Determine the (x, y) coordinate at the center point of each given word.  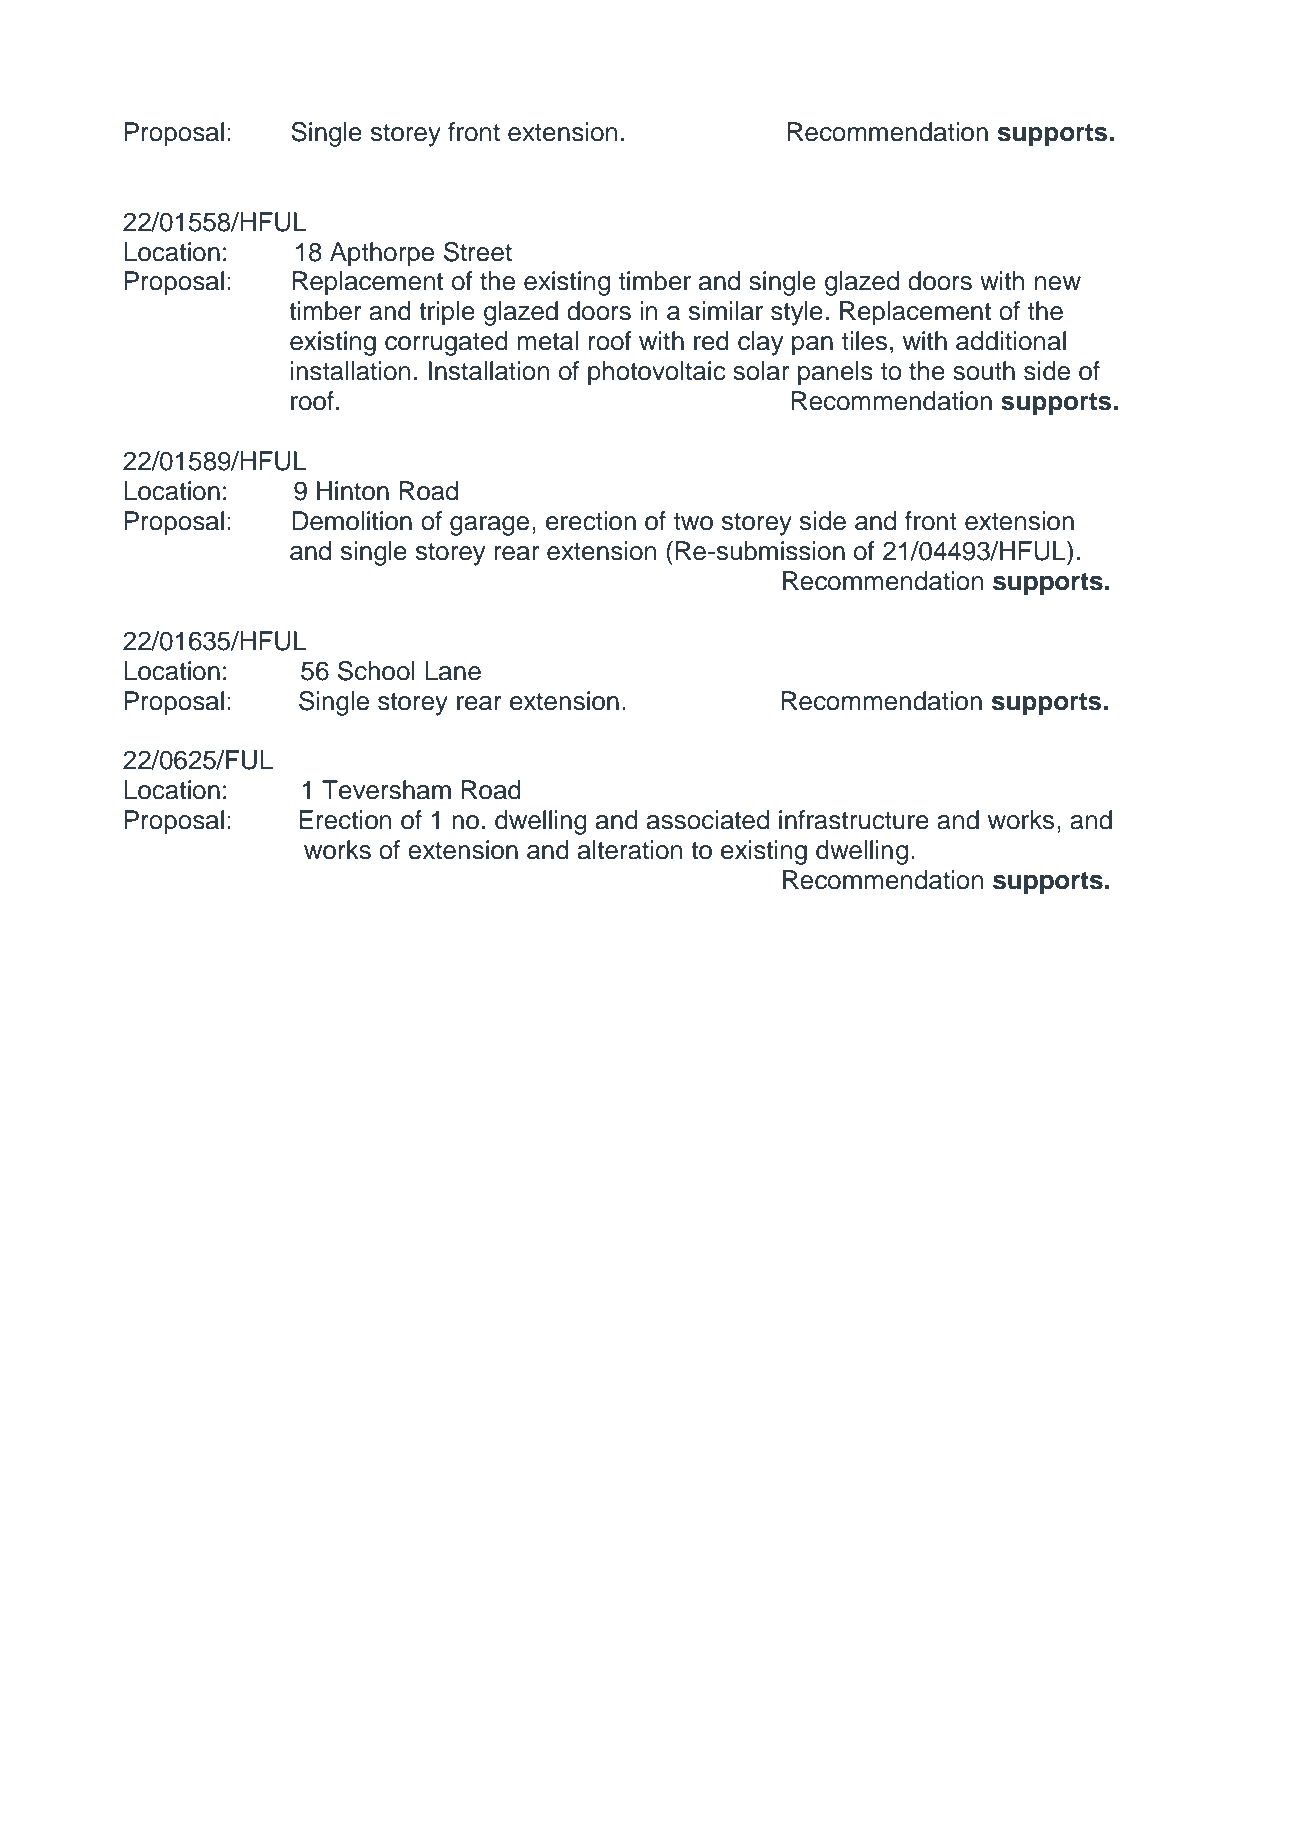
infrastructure (854, 820)
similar (726, 311)
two (693, 522)
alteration (630, 850)
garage (489, 526)
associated (708, 820)
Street (478, 252)
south (984, 371)
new (1058, 283)
